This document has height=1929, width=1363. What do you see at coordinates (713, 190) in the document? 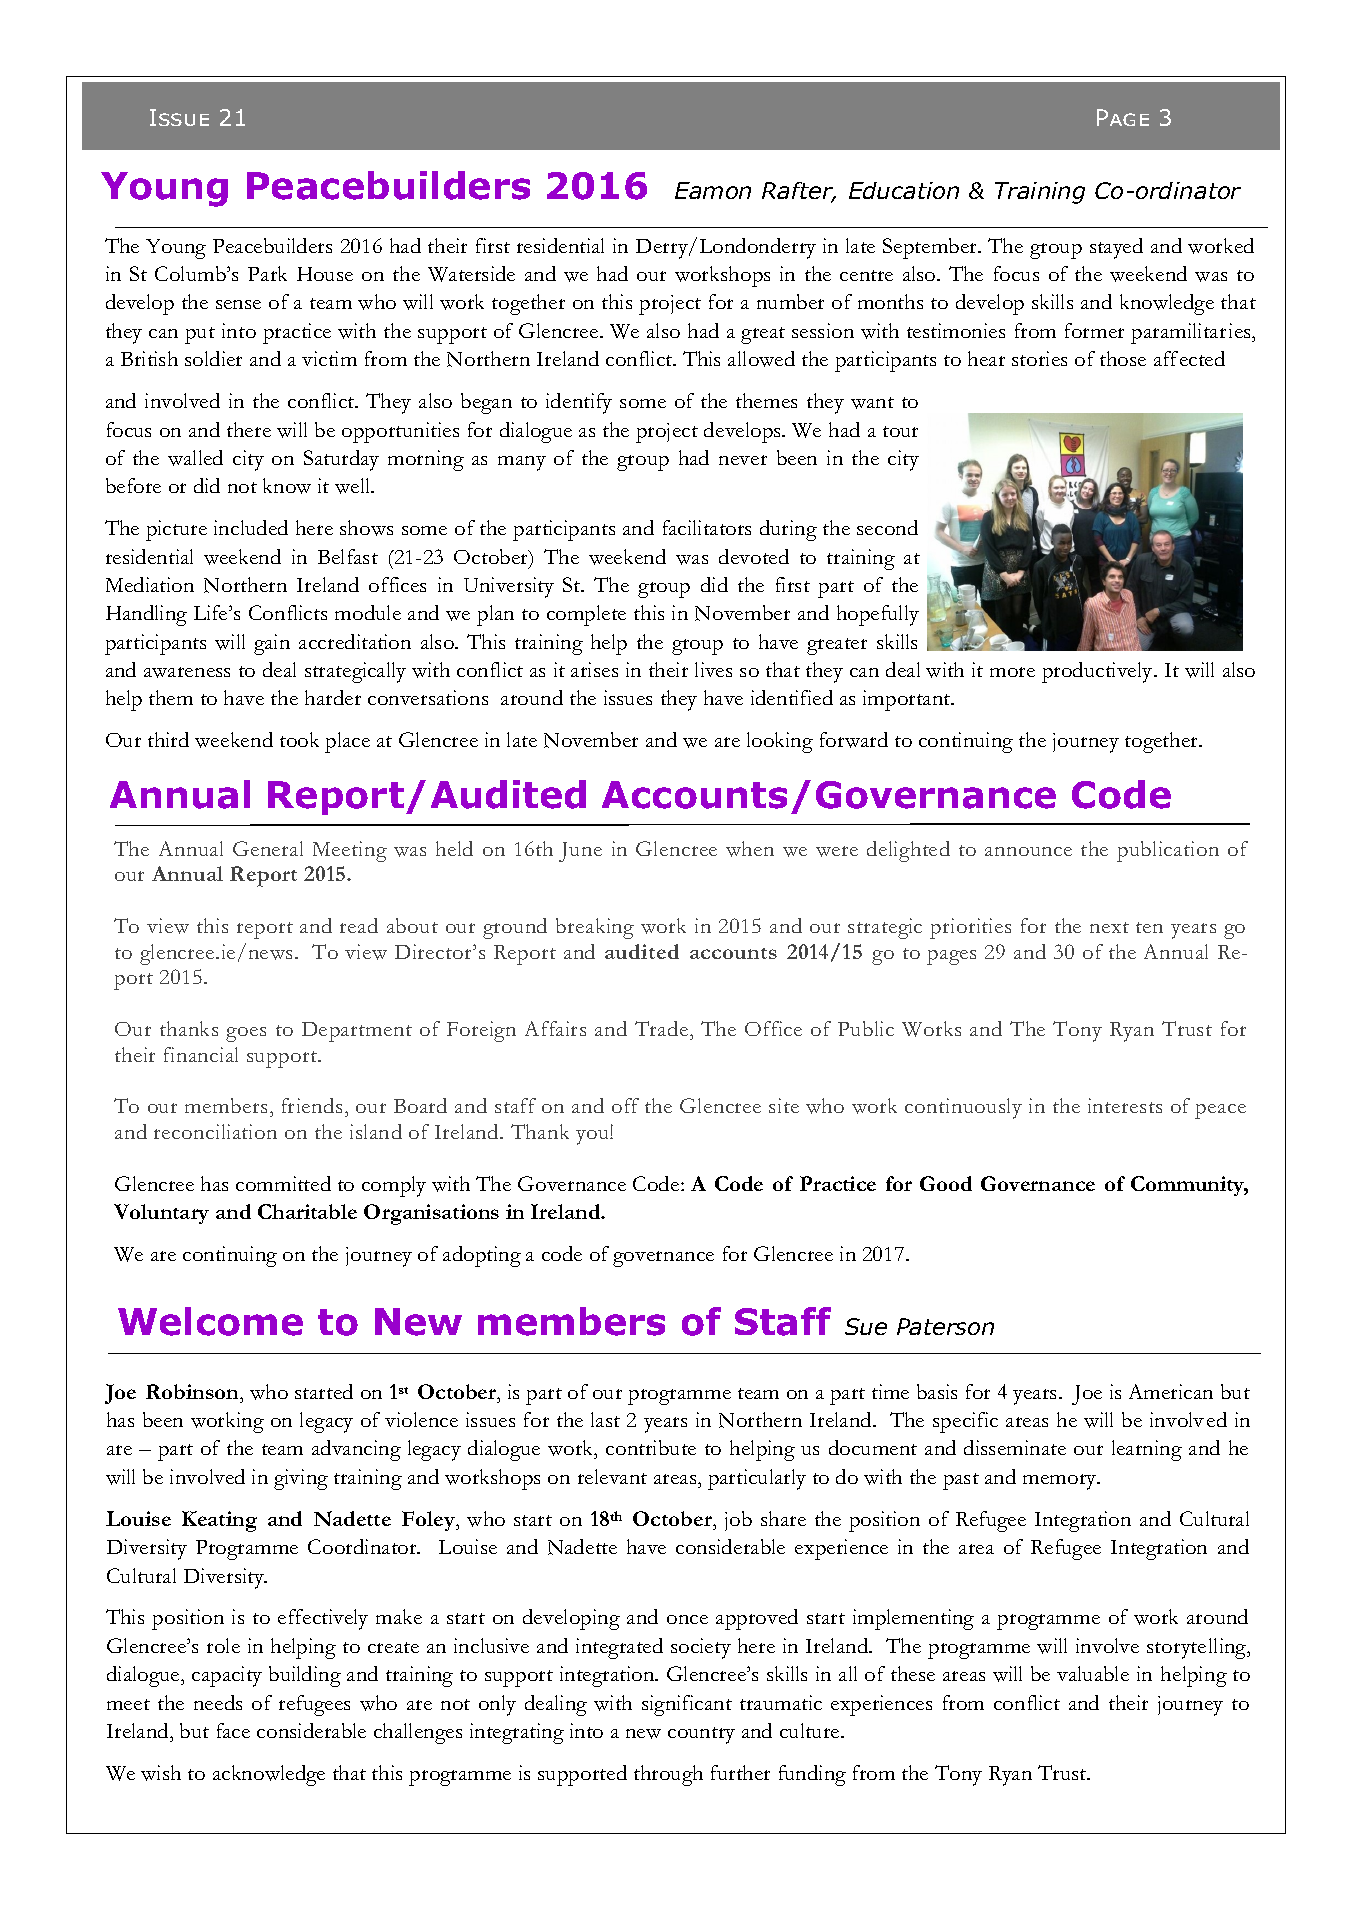
I see `Eamon` at bounding box center [713, 190].
